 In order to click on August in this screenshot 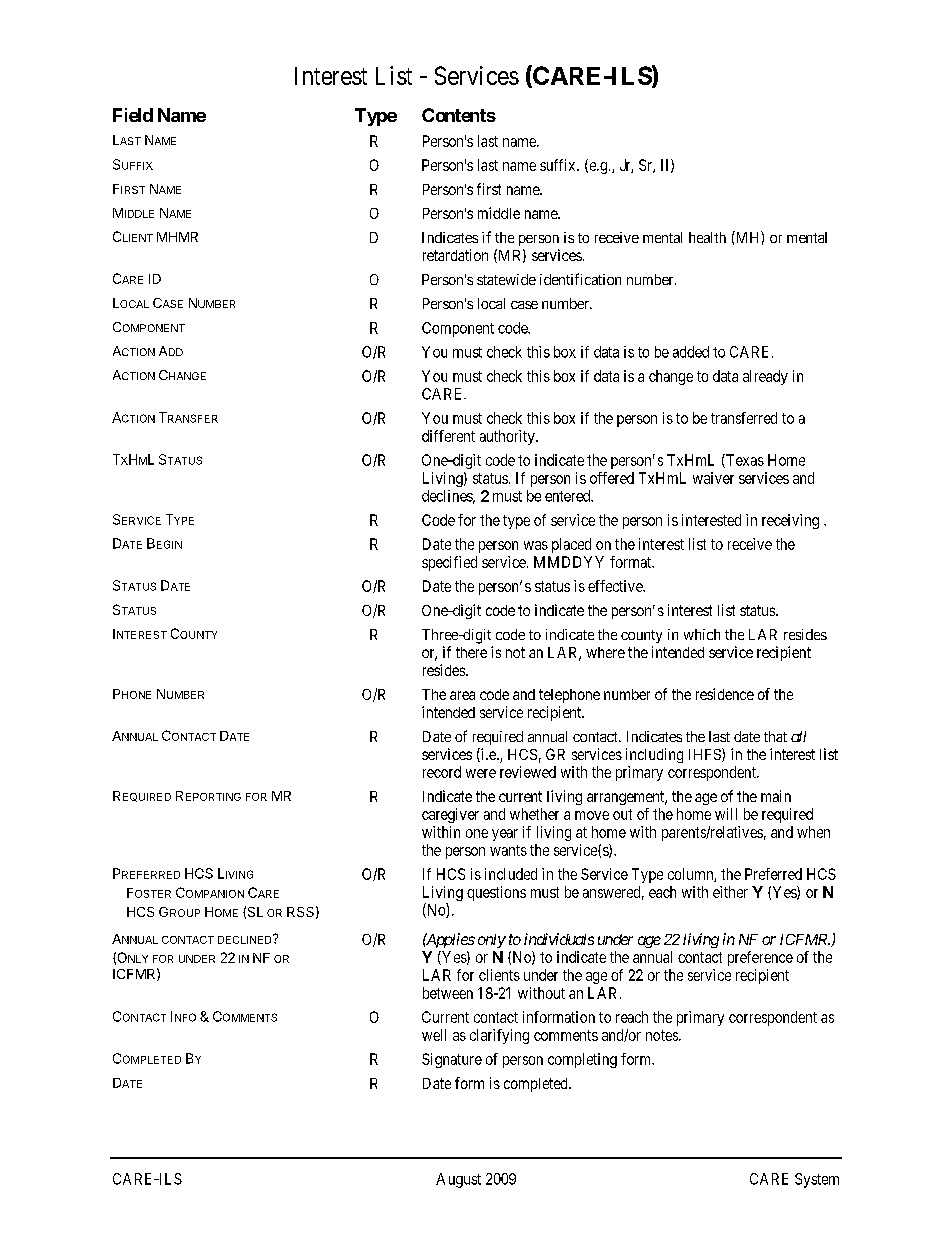, I will do `click(458, 1180)`.
